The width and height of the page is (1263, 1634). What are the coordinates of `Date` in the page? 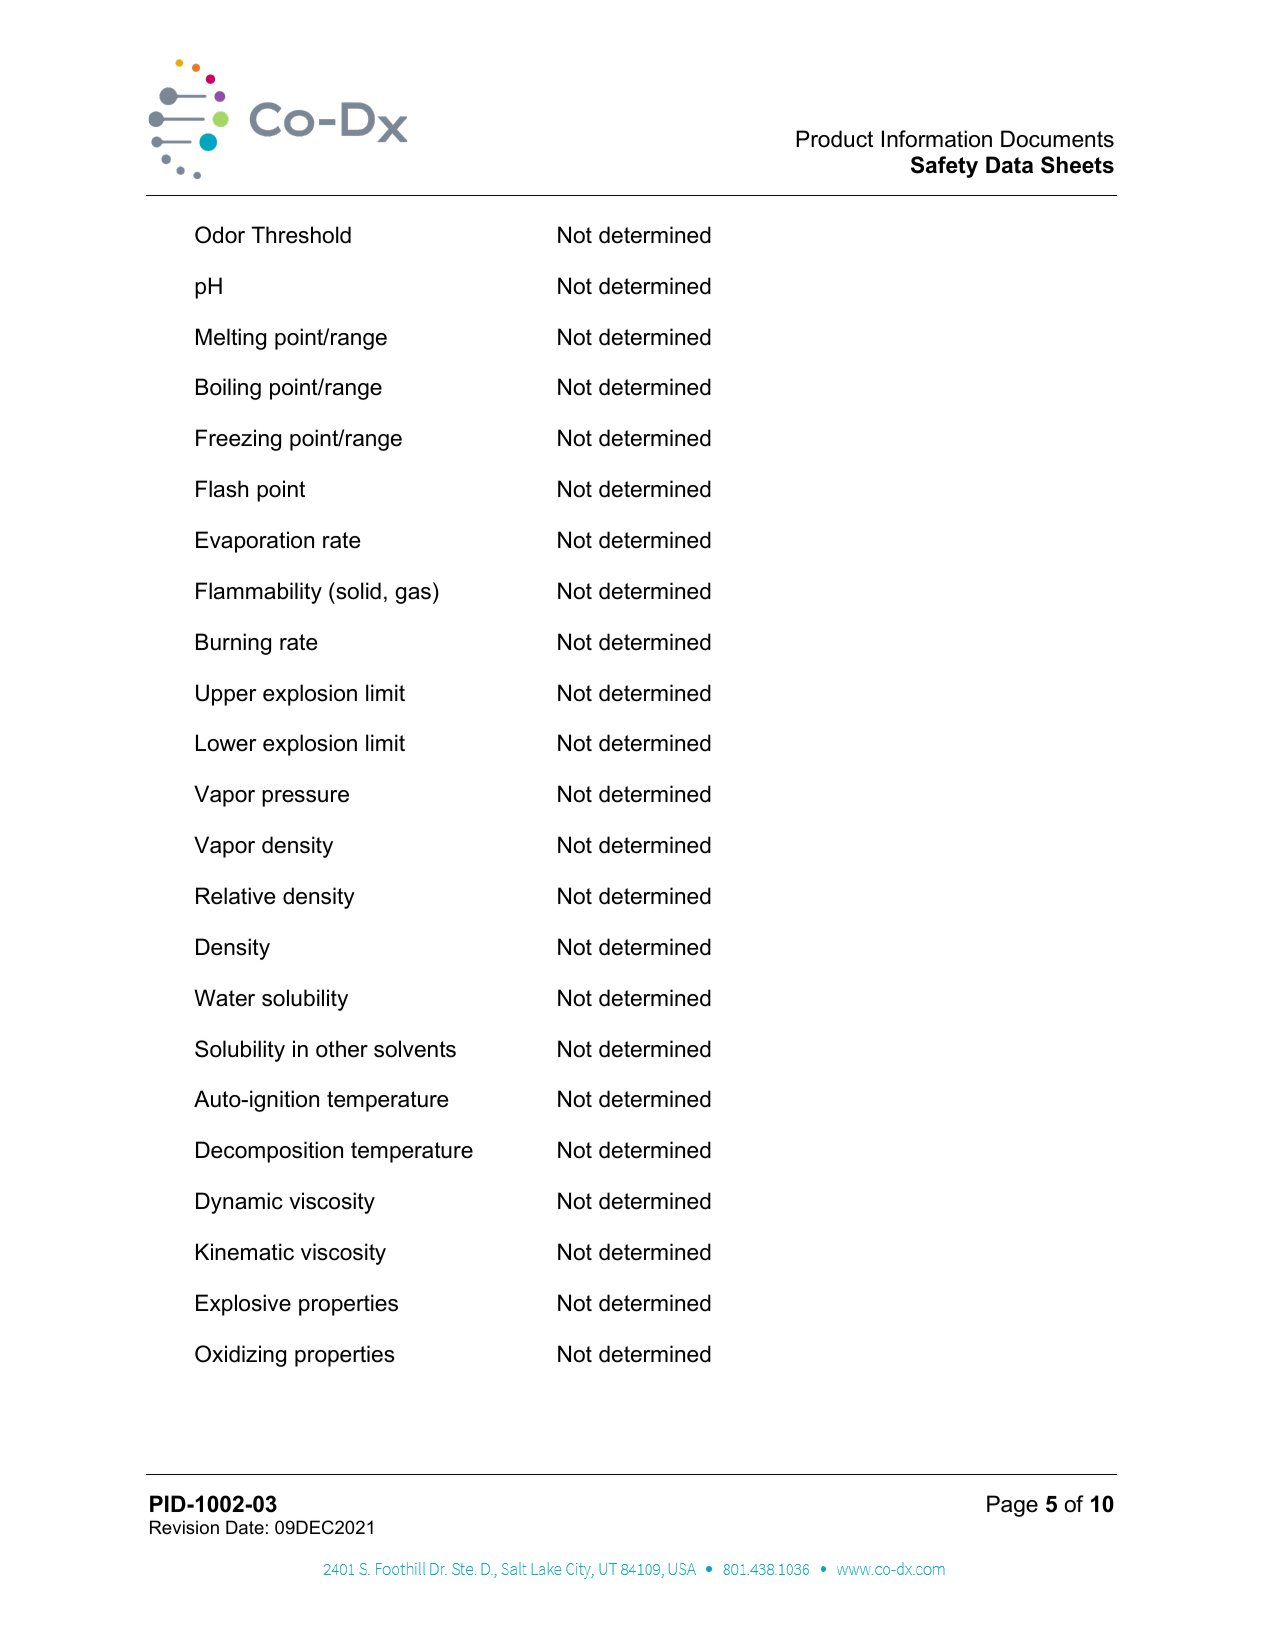 It's located at (245, 1527).
